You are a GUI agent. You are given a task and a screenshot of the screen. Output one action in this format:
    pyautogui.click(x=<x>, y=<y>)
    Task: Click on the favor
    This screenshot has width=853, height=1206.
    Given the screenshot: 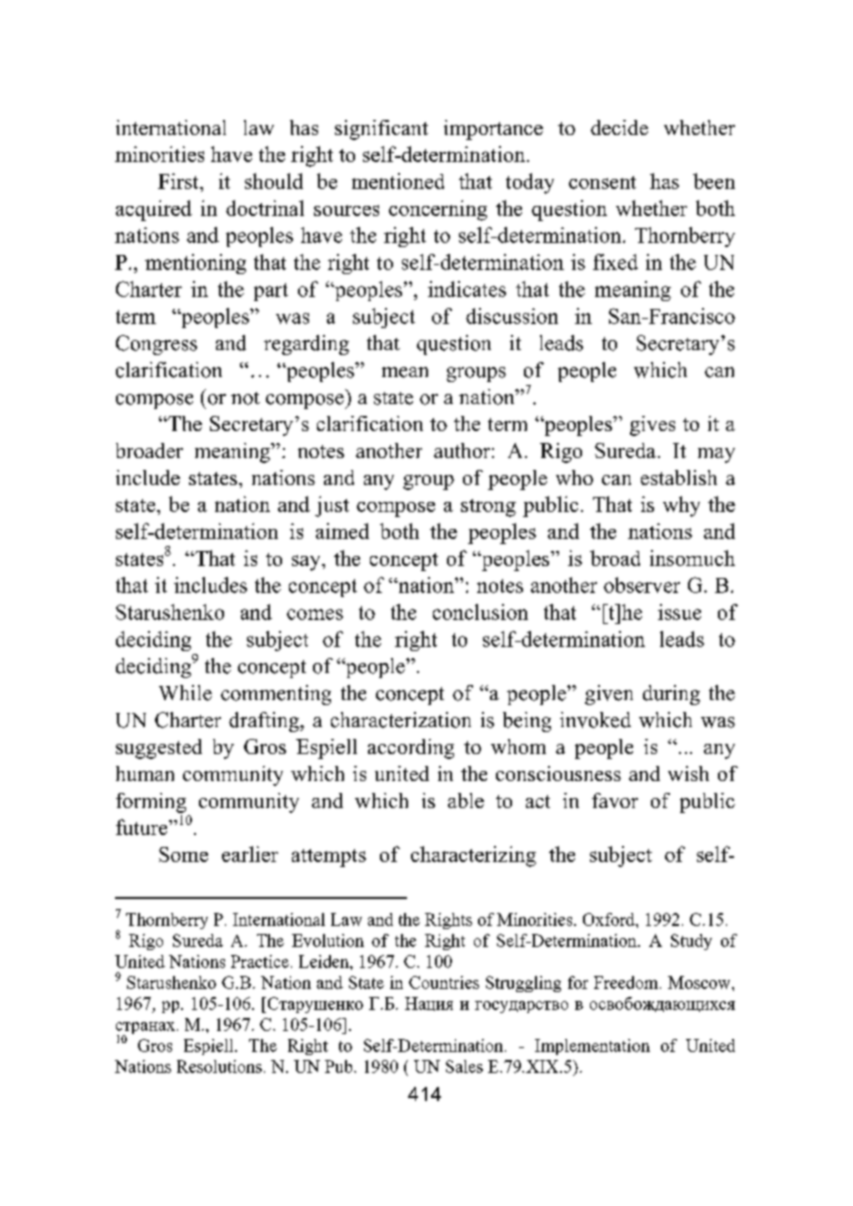 What is the action you would take?
    pyautogui.click(x=615, y=800)
